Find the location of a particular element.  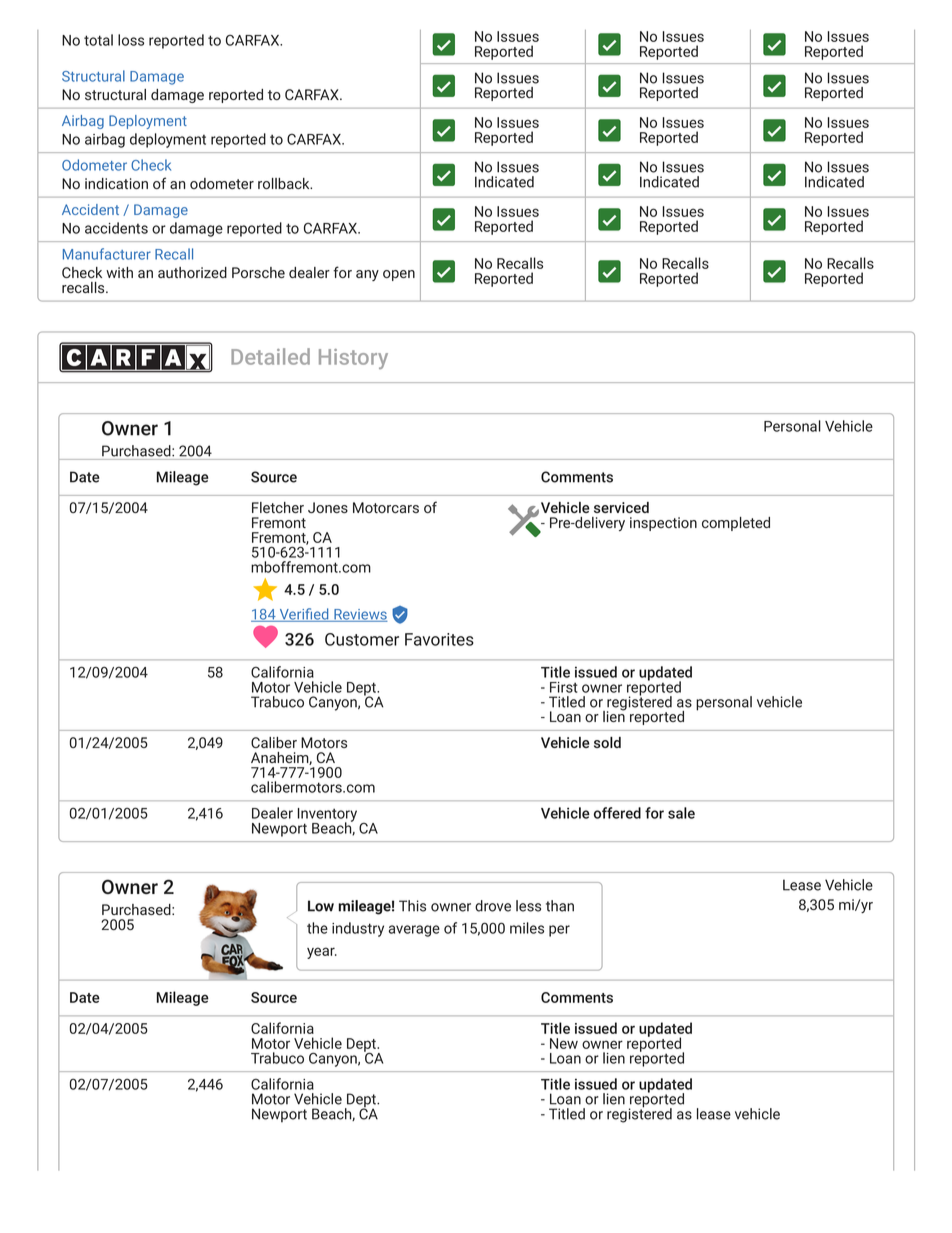

than is located at coordinates (560, 906).
